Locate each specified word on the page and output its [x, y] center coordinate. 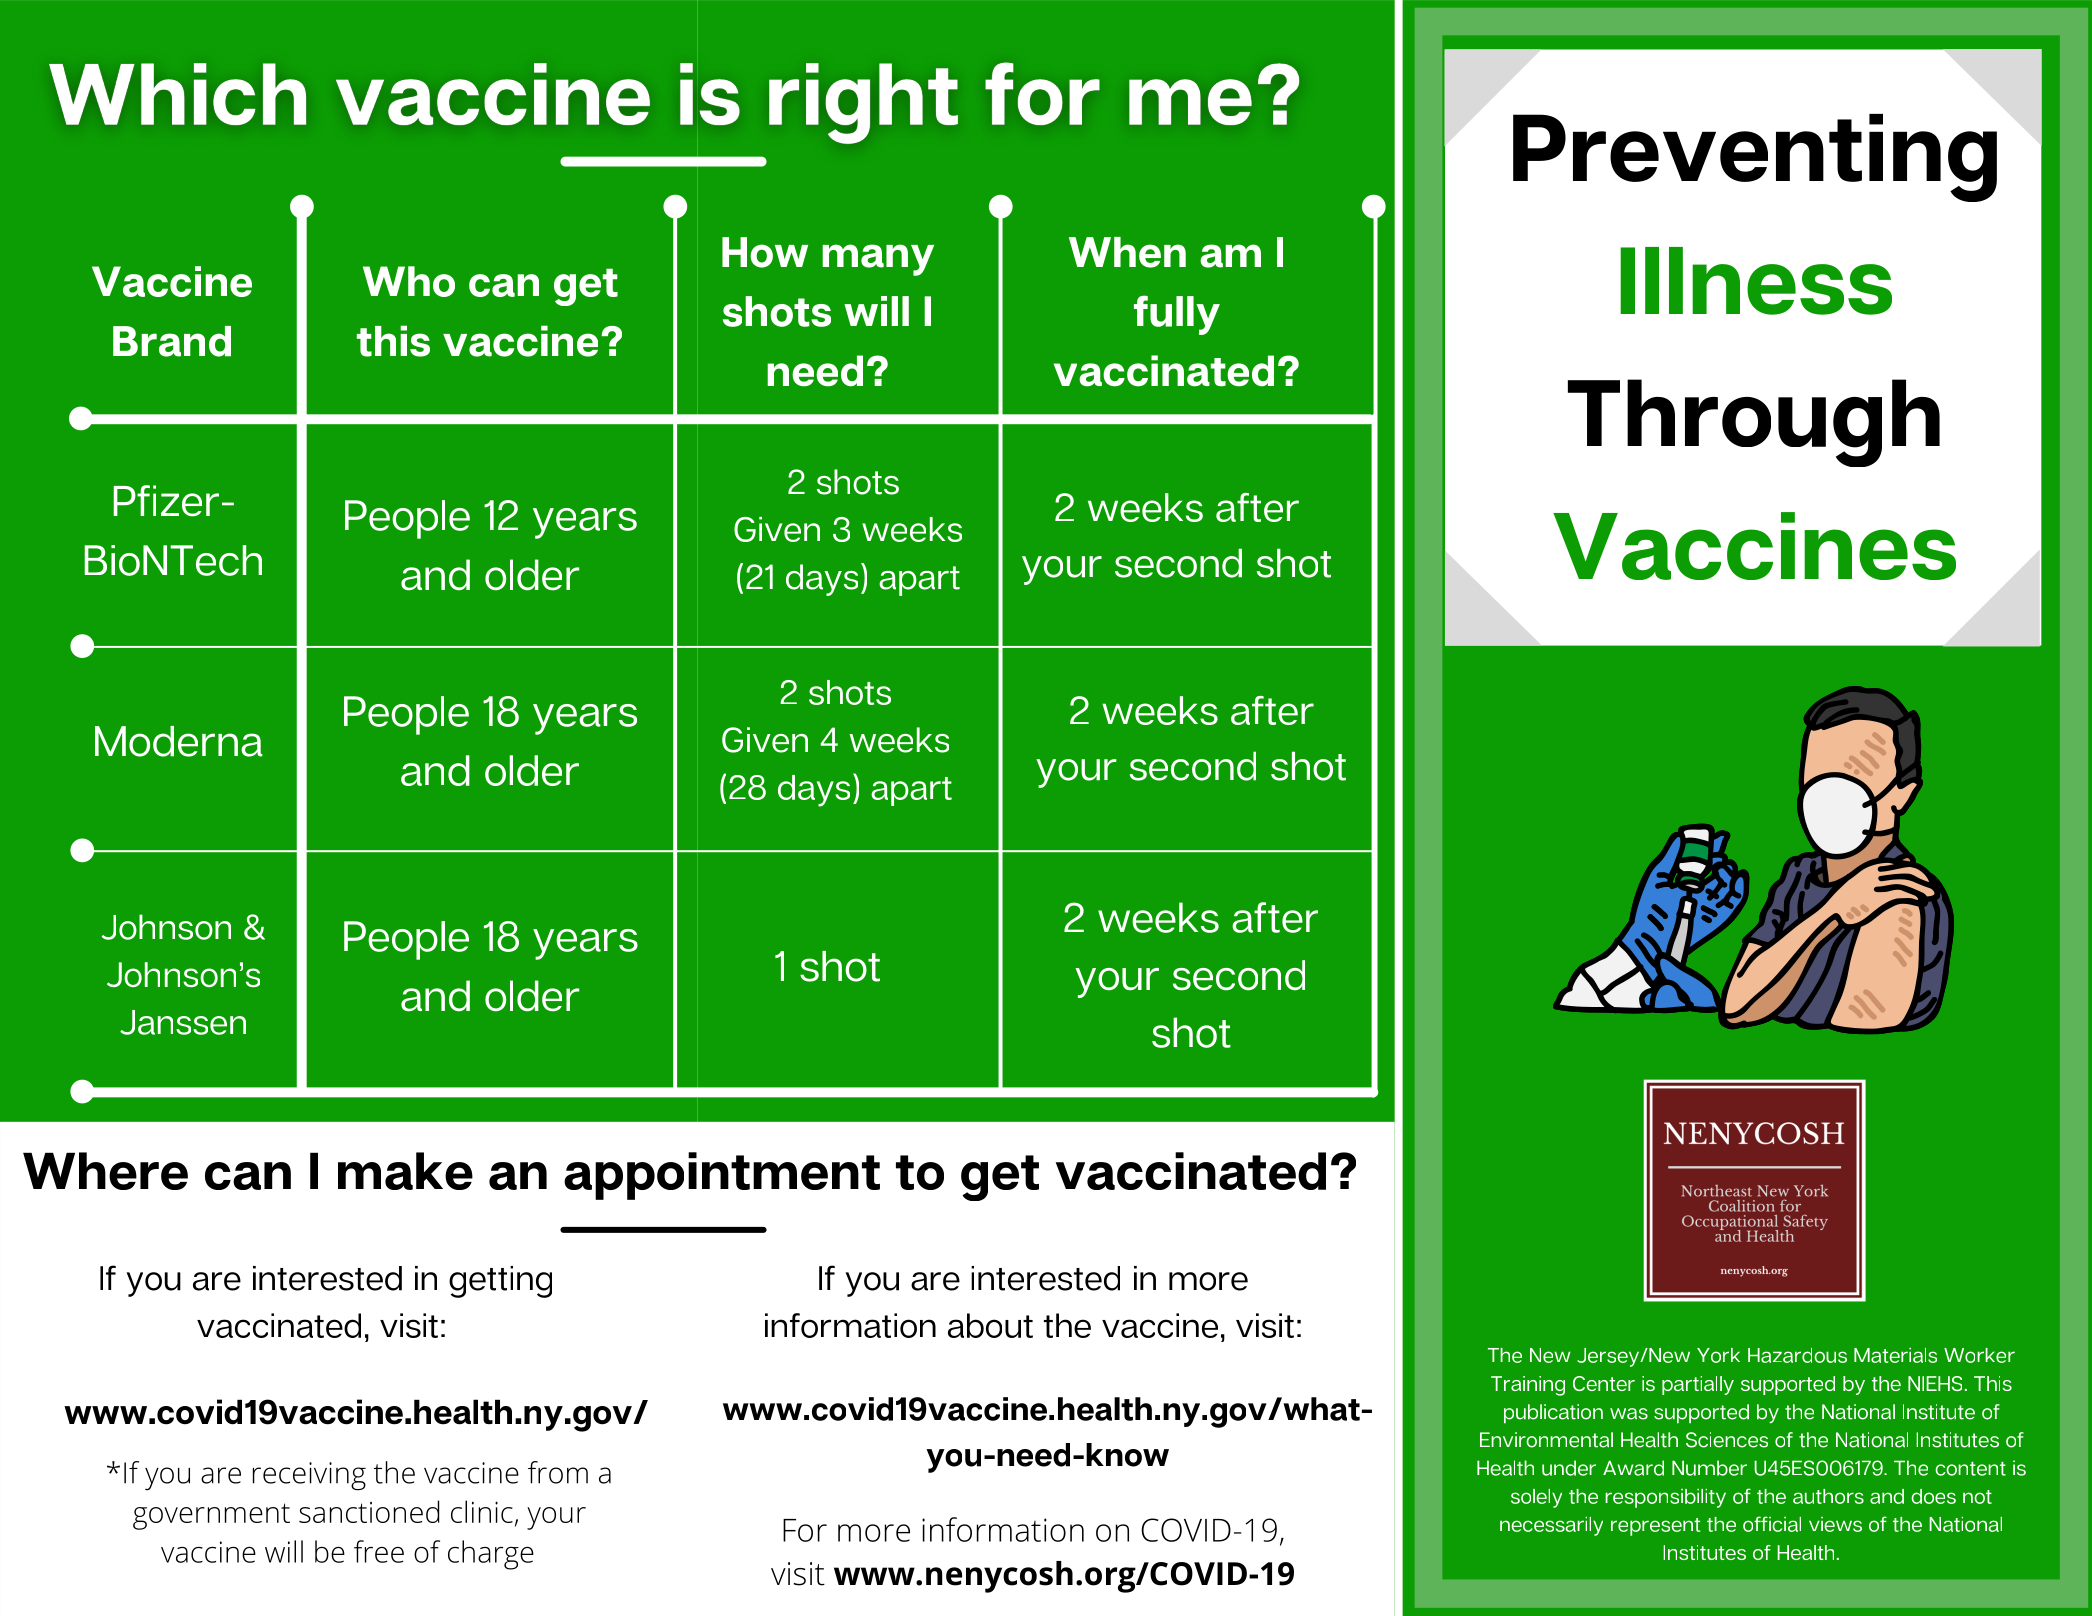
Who [409, 281]
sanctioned [369, 1511]
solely [1536, 1498]
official [1772, 1524]
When [1127, 252]
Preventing [1755, 158]
